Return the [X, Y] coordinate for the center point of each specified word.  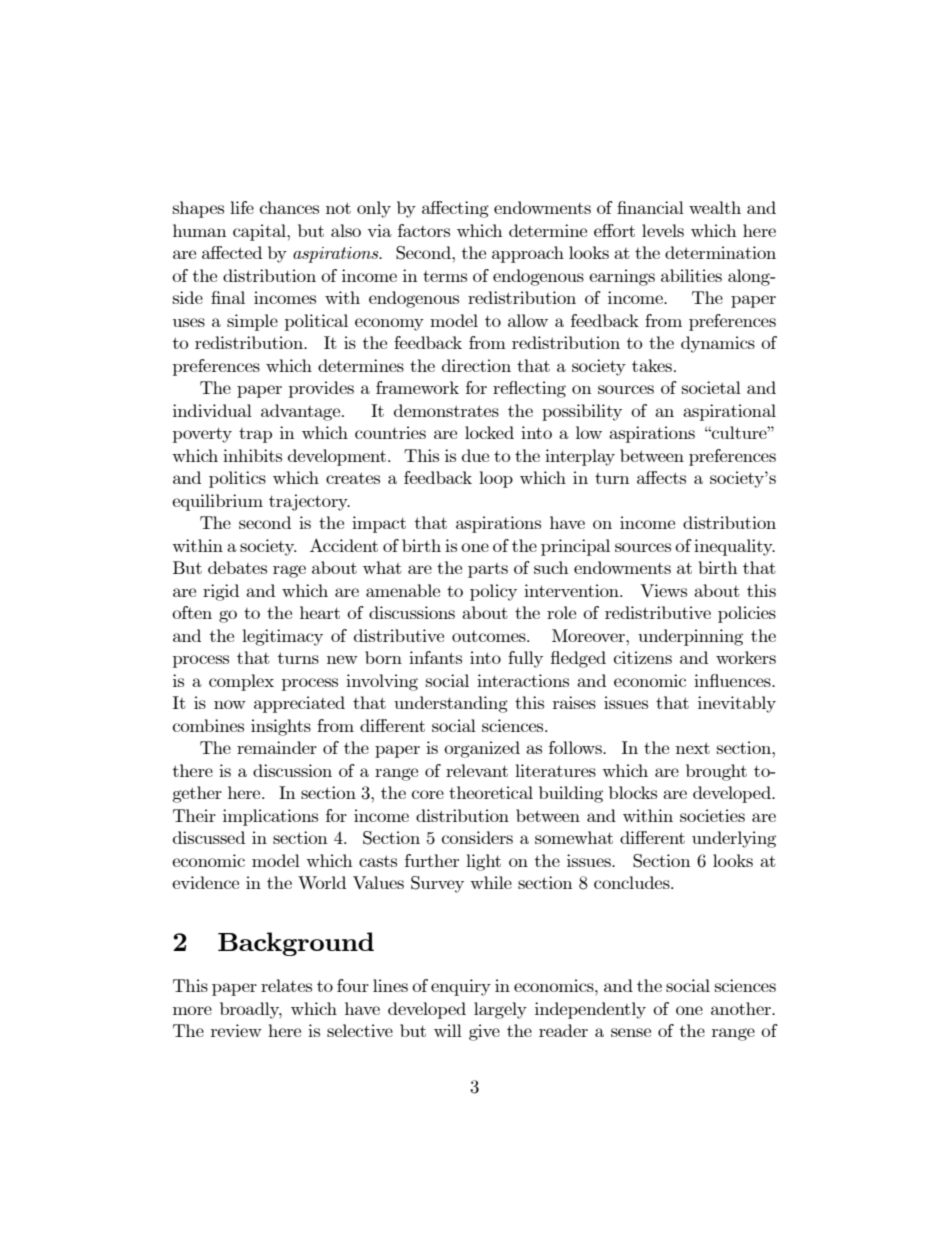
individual [212, 410]
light [483, 862]
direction [476, 365]
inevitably [737, 704]
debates [237, 567]
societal [711, 387]
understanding [451, 704]
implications [270, 817]
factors [424, 230]
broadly [251, 1010]
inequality [734, 547]
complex [241, 682]
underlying [734, 839]
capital [260, 232]
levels [663, 230]
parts [488, 570]
